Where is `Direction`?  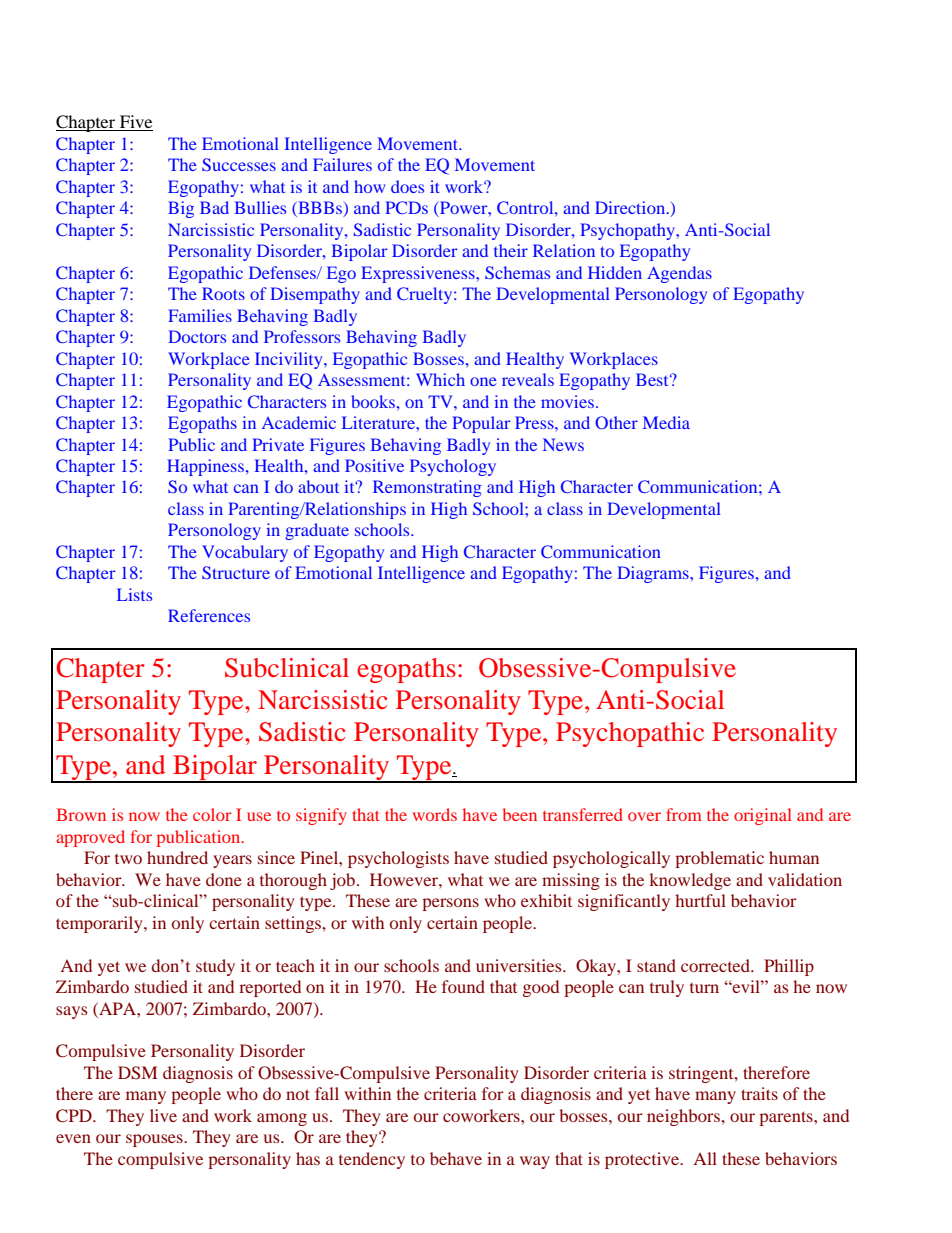 Direction is located at coordinates (631, 207).
